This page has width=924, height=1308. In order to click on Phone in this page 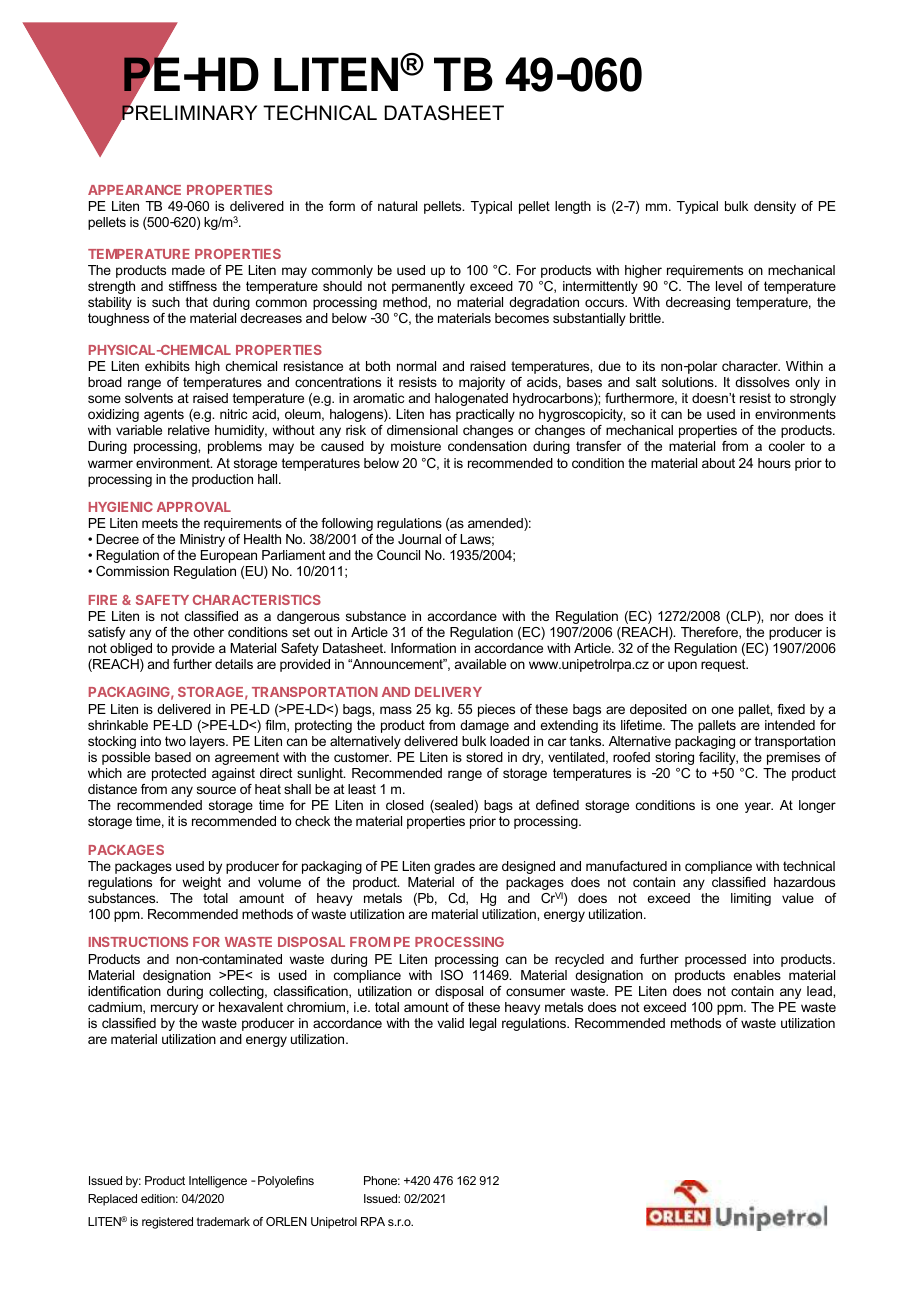, I will do `click(382, 1180)`.
